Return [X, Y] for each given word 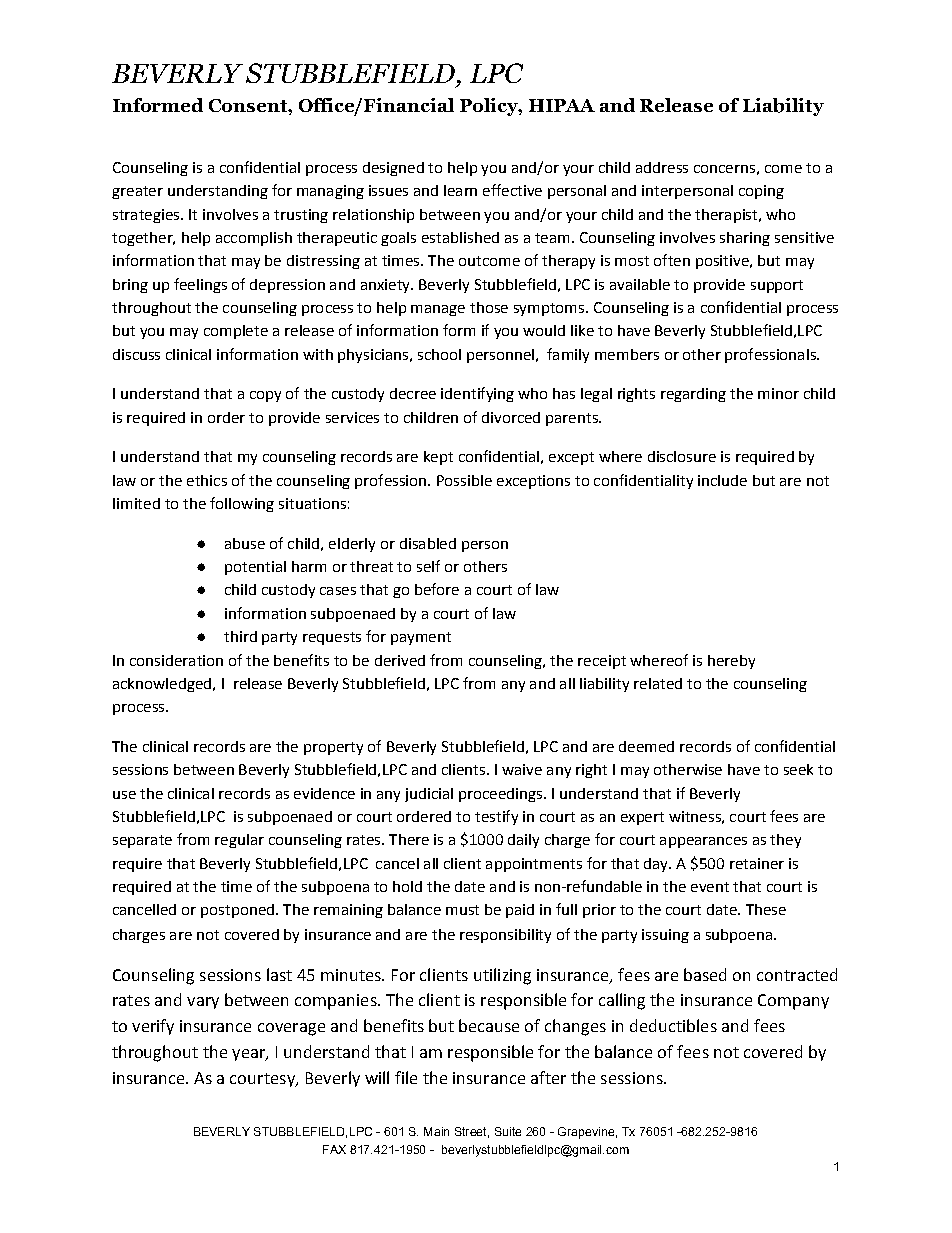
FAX [334, 1149]
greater [137, 192]
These [766, 909]
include [722, 480]
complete [236, 332]
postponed [237, 911]
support [777, 286]
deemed [646, 746]
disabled [428, 543]
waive [522, 769]
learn [460, 190]
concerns [724, 169]
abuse [245, 543]
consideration [176, 660]
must [462, 910]
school [439, 354]
